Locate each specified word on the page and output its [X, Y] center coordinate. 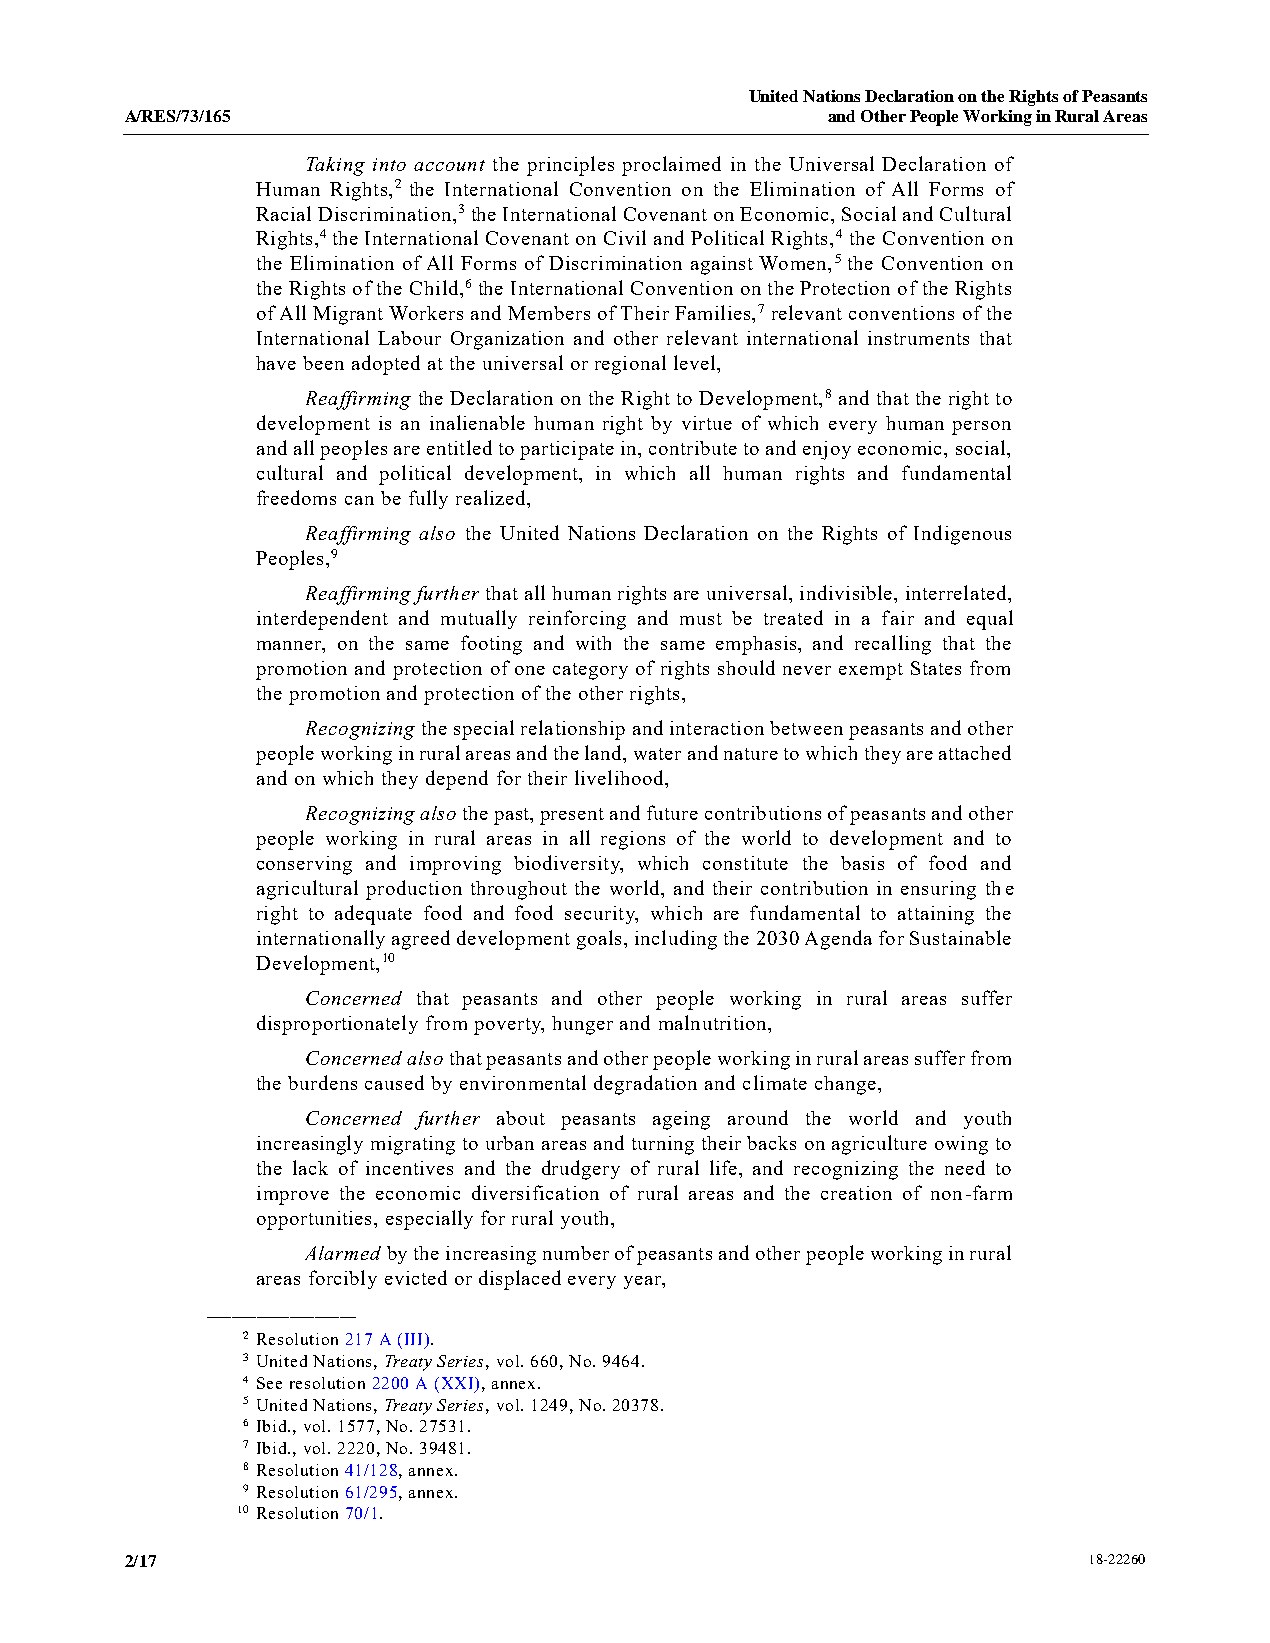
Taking [336, 166]
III [413, 1339]
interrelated [957, 592]
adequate [373, 915]
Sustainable [960, 937]
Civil [625, 237]
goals [599, 940]
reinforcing [577, 620]
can [359, 500]
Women [794, 263]
